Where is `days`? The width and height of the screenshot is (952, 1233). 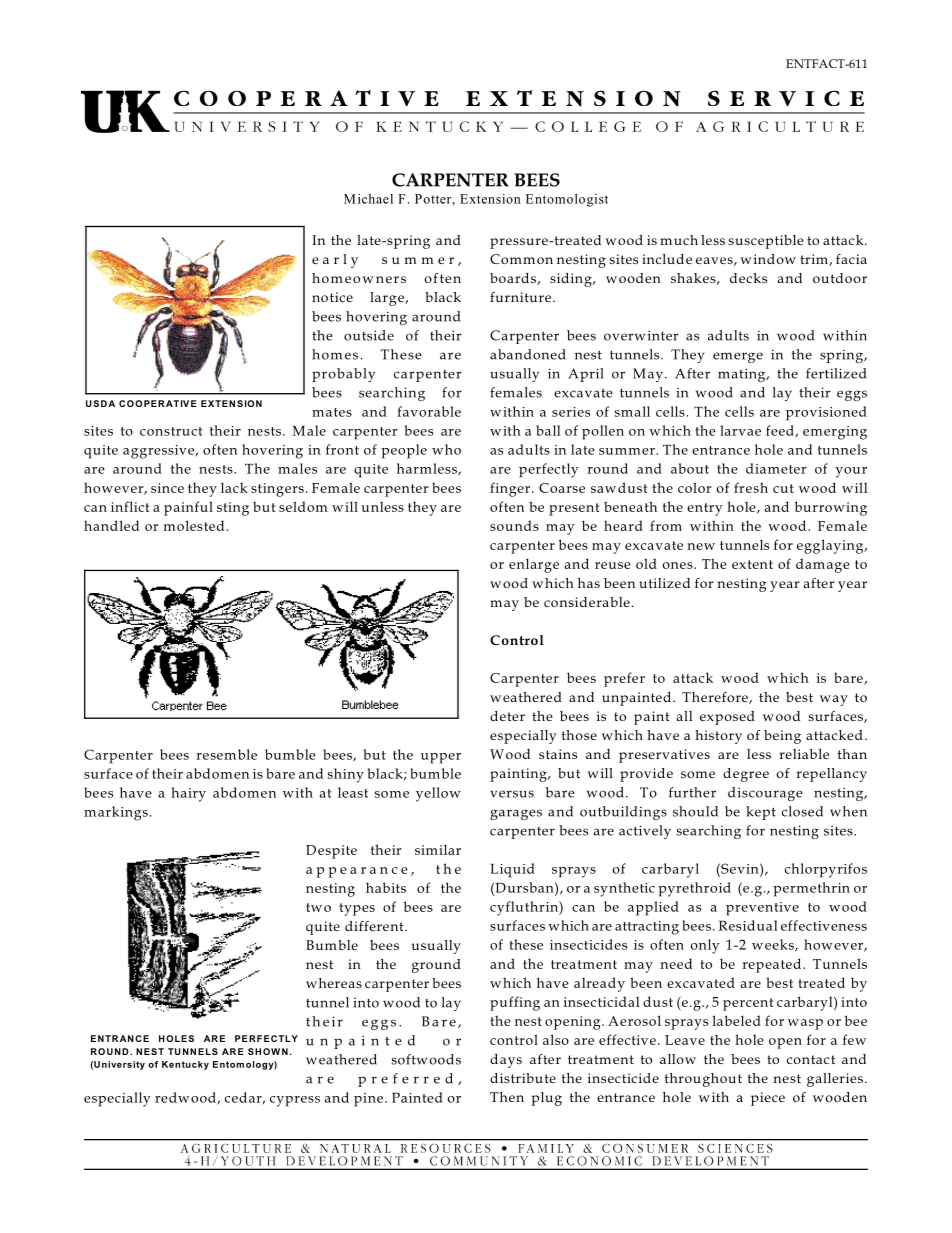
days is located at coordinates (506, 1061).
